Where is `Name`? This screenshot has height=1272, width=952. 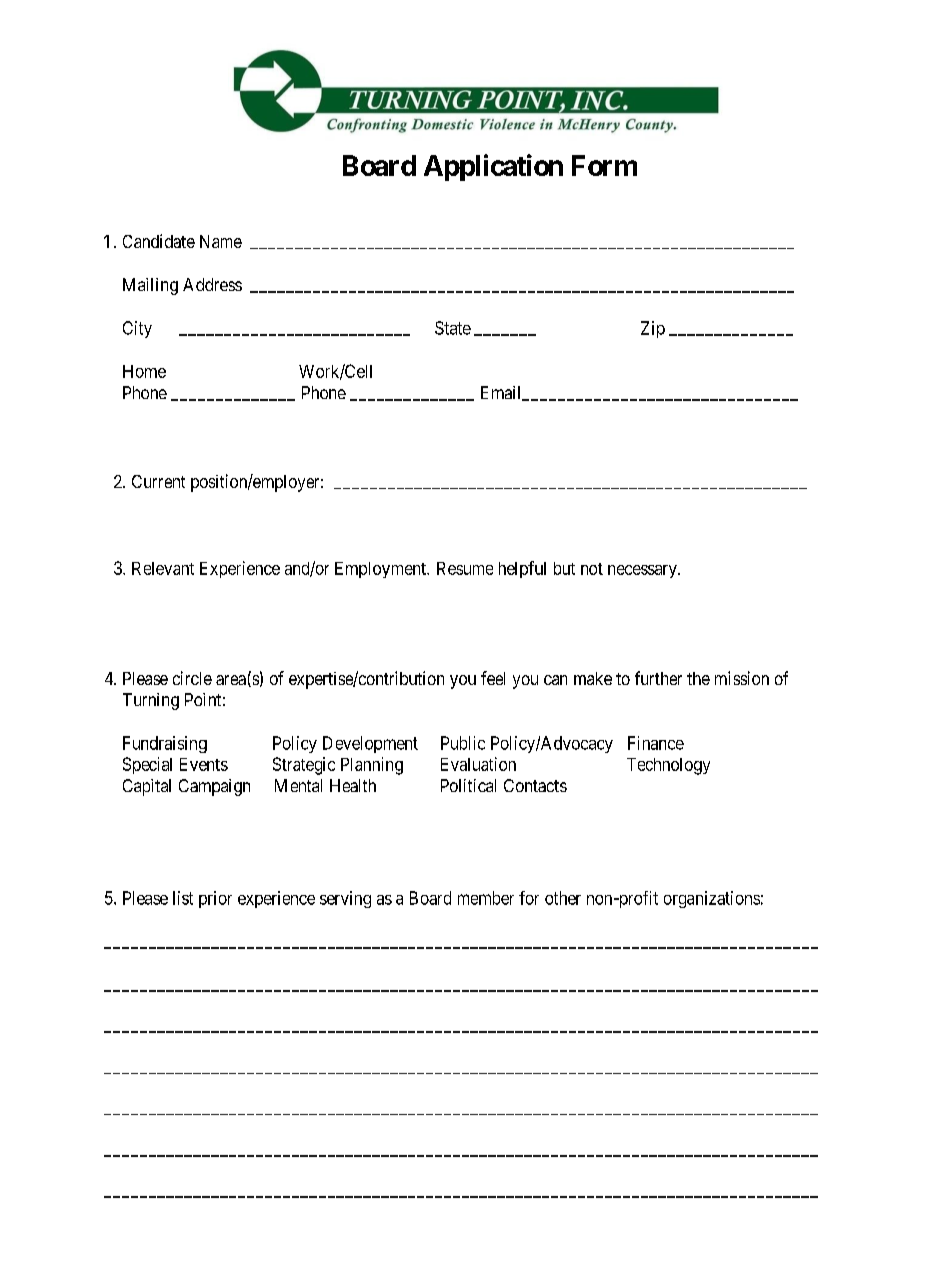
Name is located at coordinates (221, 241).
